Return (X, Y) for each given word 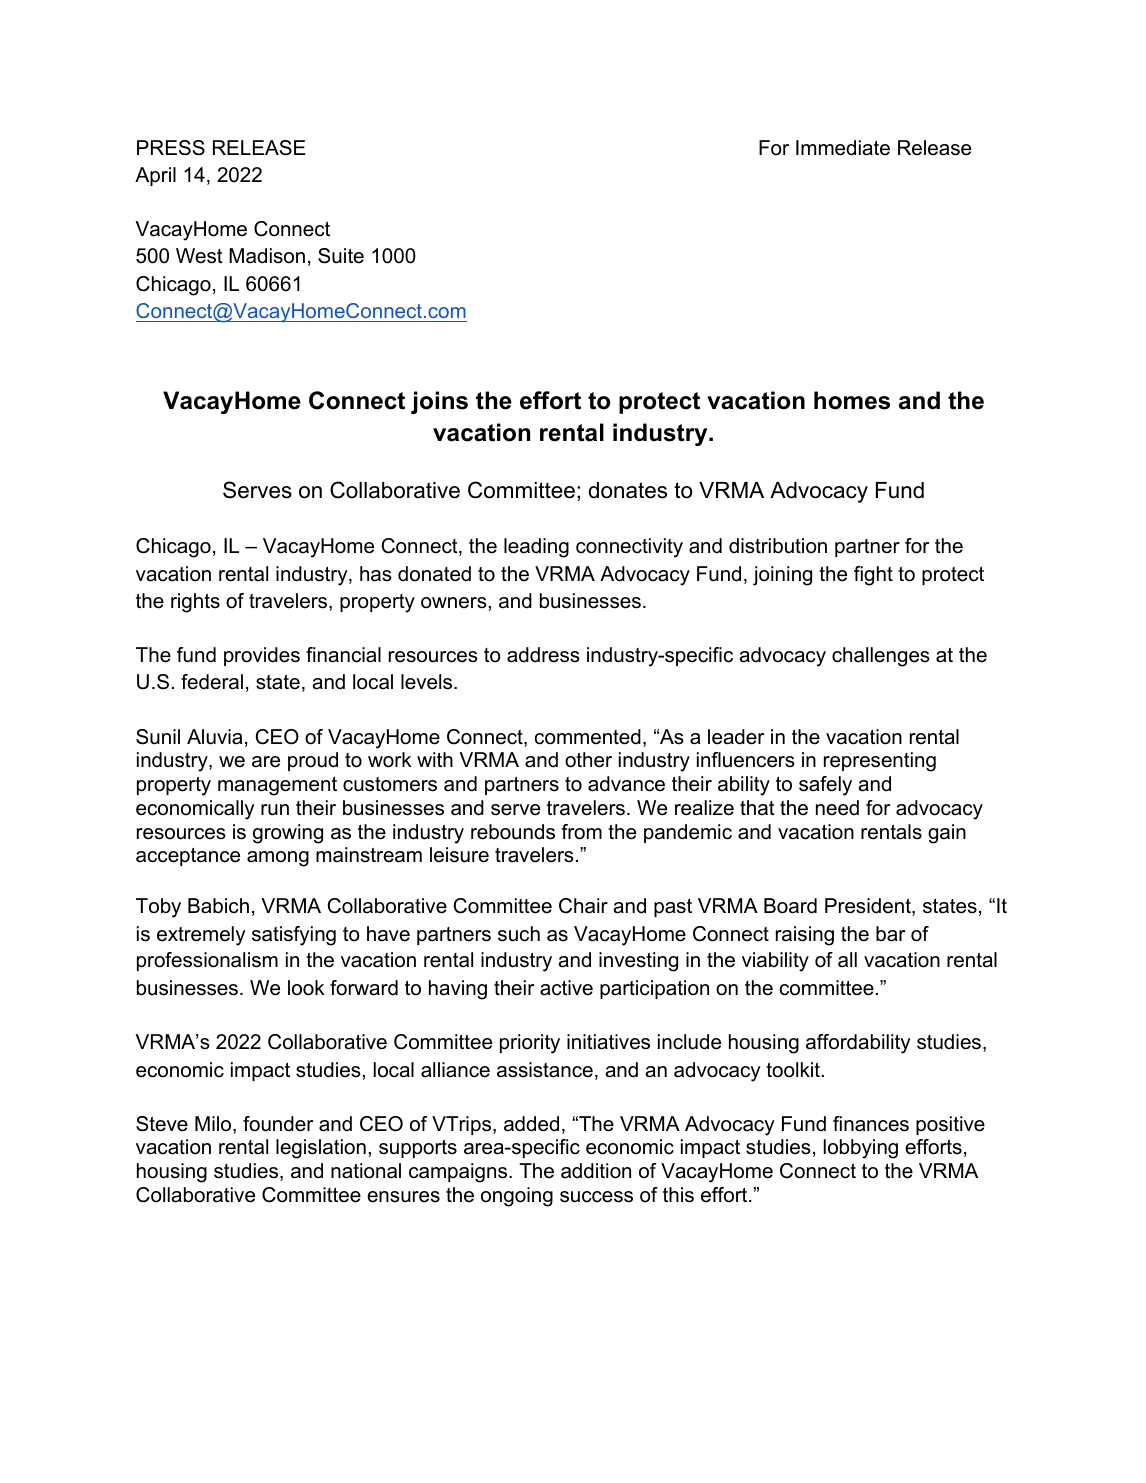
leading (536, 548)
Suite (341, 256)
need (837, 808)
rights (195, 603)
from (581, 832)
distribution (778, 546)
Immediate (843, 148)
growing (288, 834)
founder (278, 1124)
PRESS (171, 148)
